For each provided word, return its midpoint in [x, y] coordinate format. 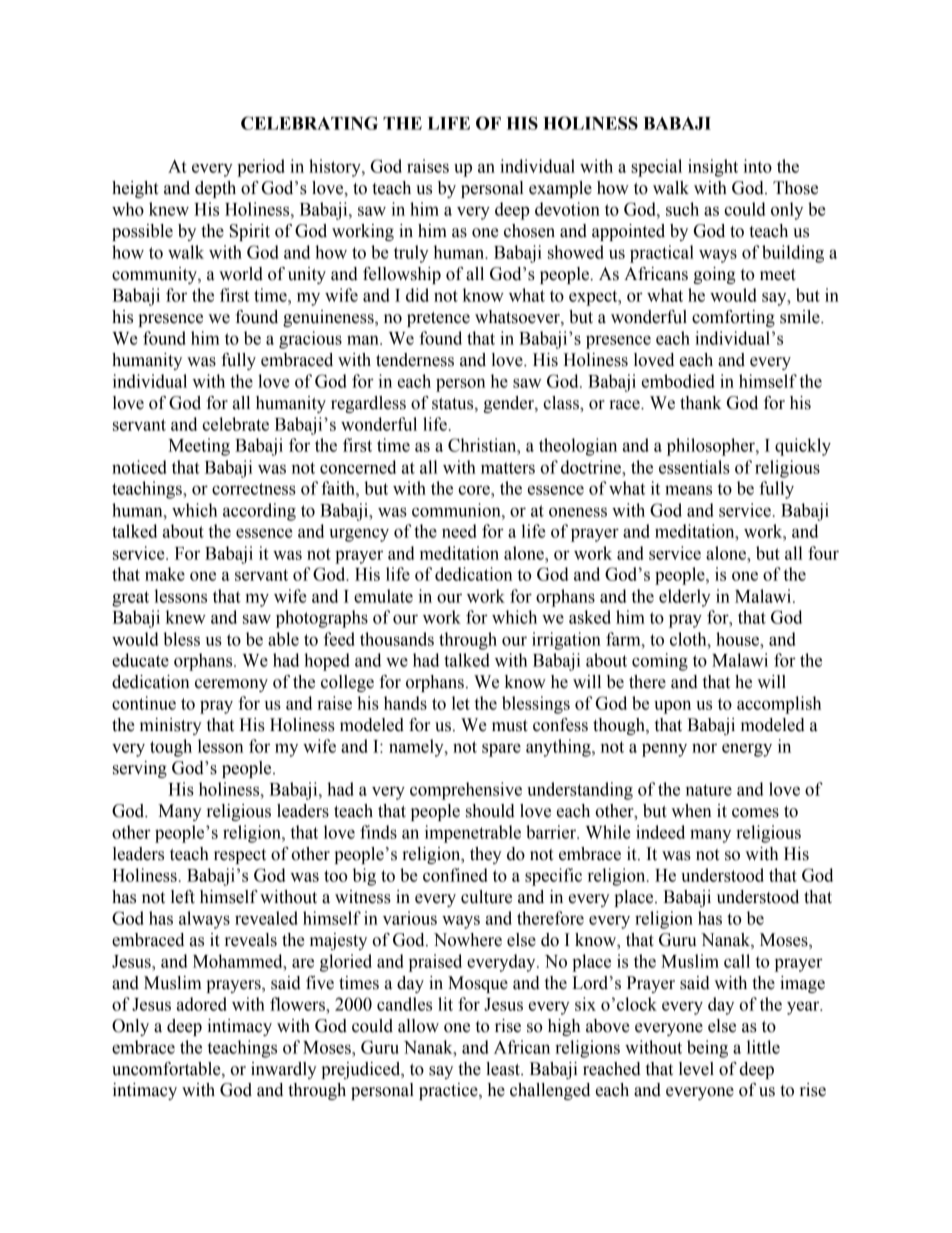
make [165, 574]
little [763, 1047]
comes [755, 813]
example [560, 189]
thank [701, 403]
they [486, 855]
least [504, 1069]
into [757, 166]
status [454, 404]
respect [240, 856]
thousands [397, 639]
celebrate [235, 424]
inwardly [284, 1070]
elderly [685, 598]
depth [215, 189]
